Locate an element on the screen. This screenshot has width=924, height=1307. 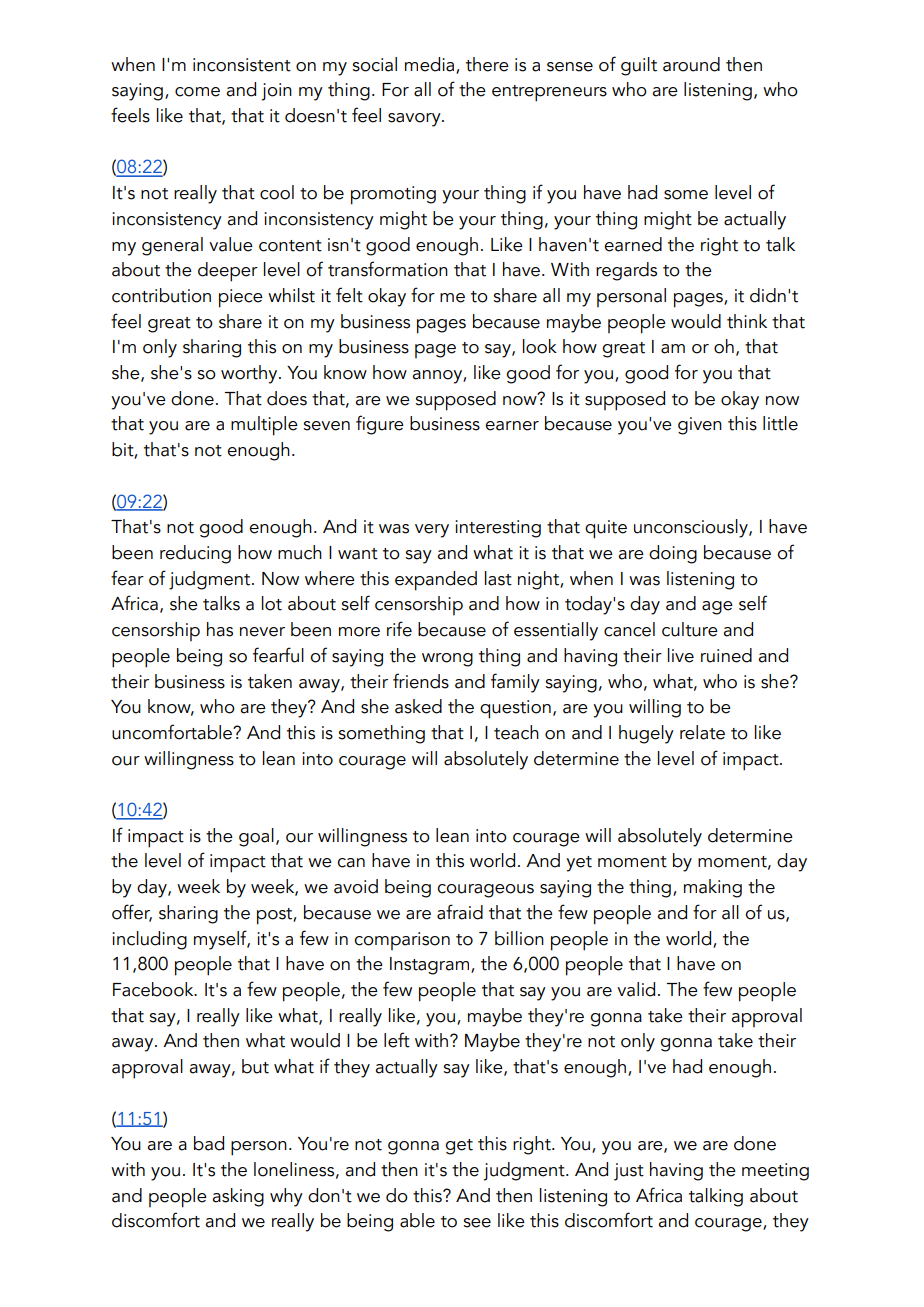
culture is located at coordinates (690, 629).
